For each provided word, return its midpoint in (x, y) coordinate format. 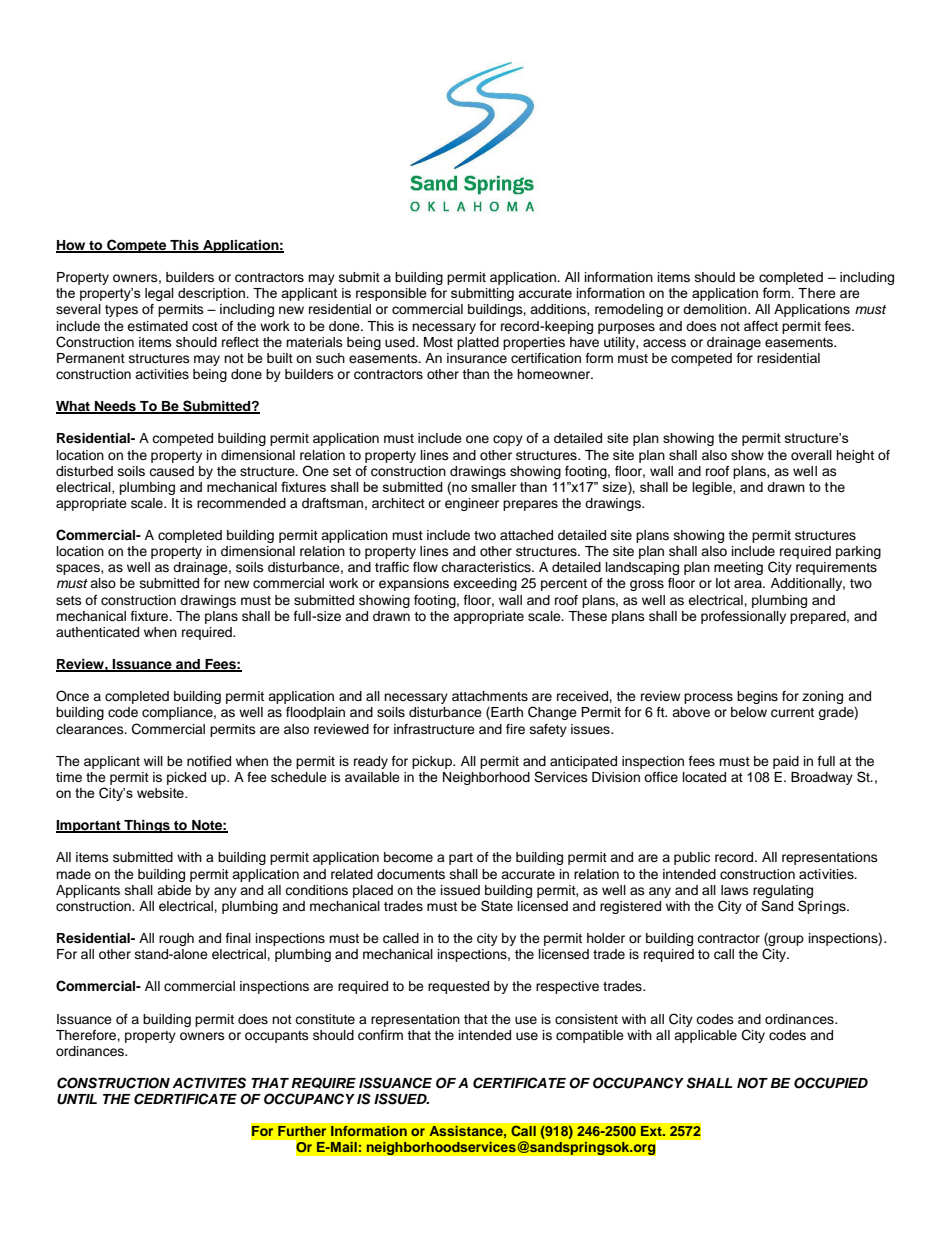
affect (761, 326)
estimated (157, 326)
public (692, 858)
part (461, 859)
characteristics (487, 567)
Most (438, 342)
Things (147, 826)
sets (69, 600)
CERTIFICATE (519, 1083)
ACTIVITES (209, 1083)
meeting (738, 568)
